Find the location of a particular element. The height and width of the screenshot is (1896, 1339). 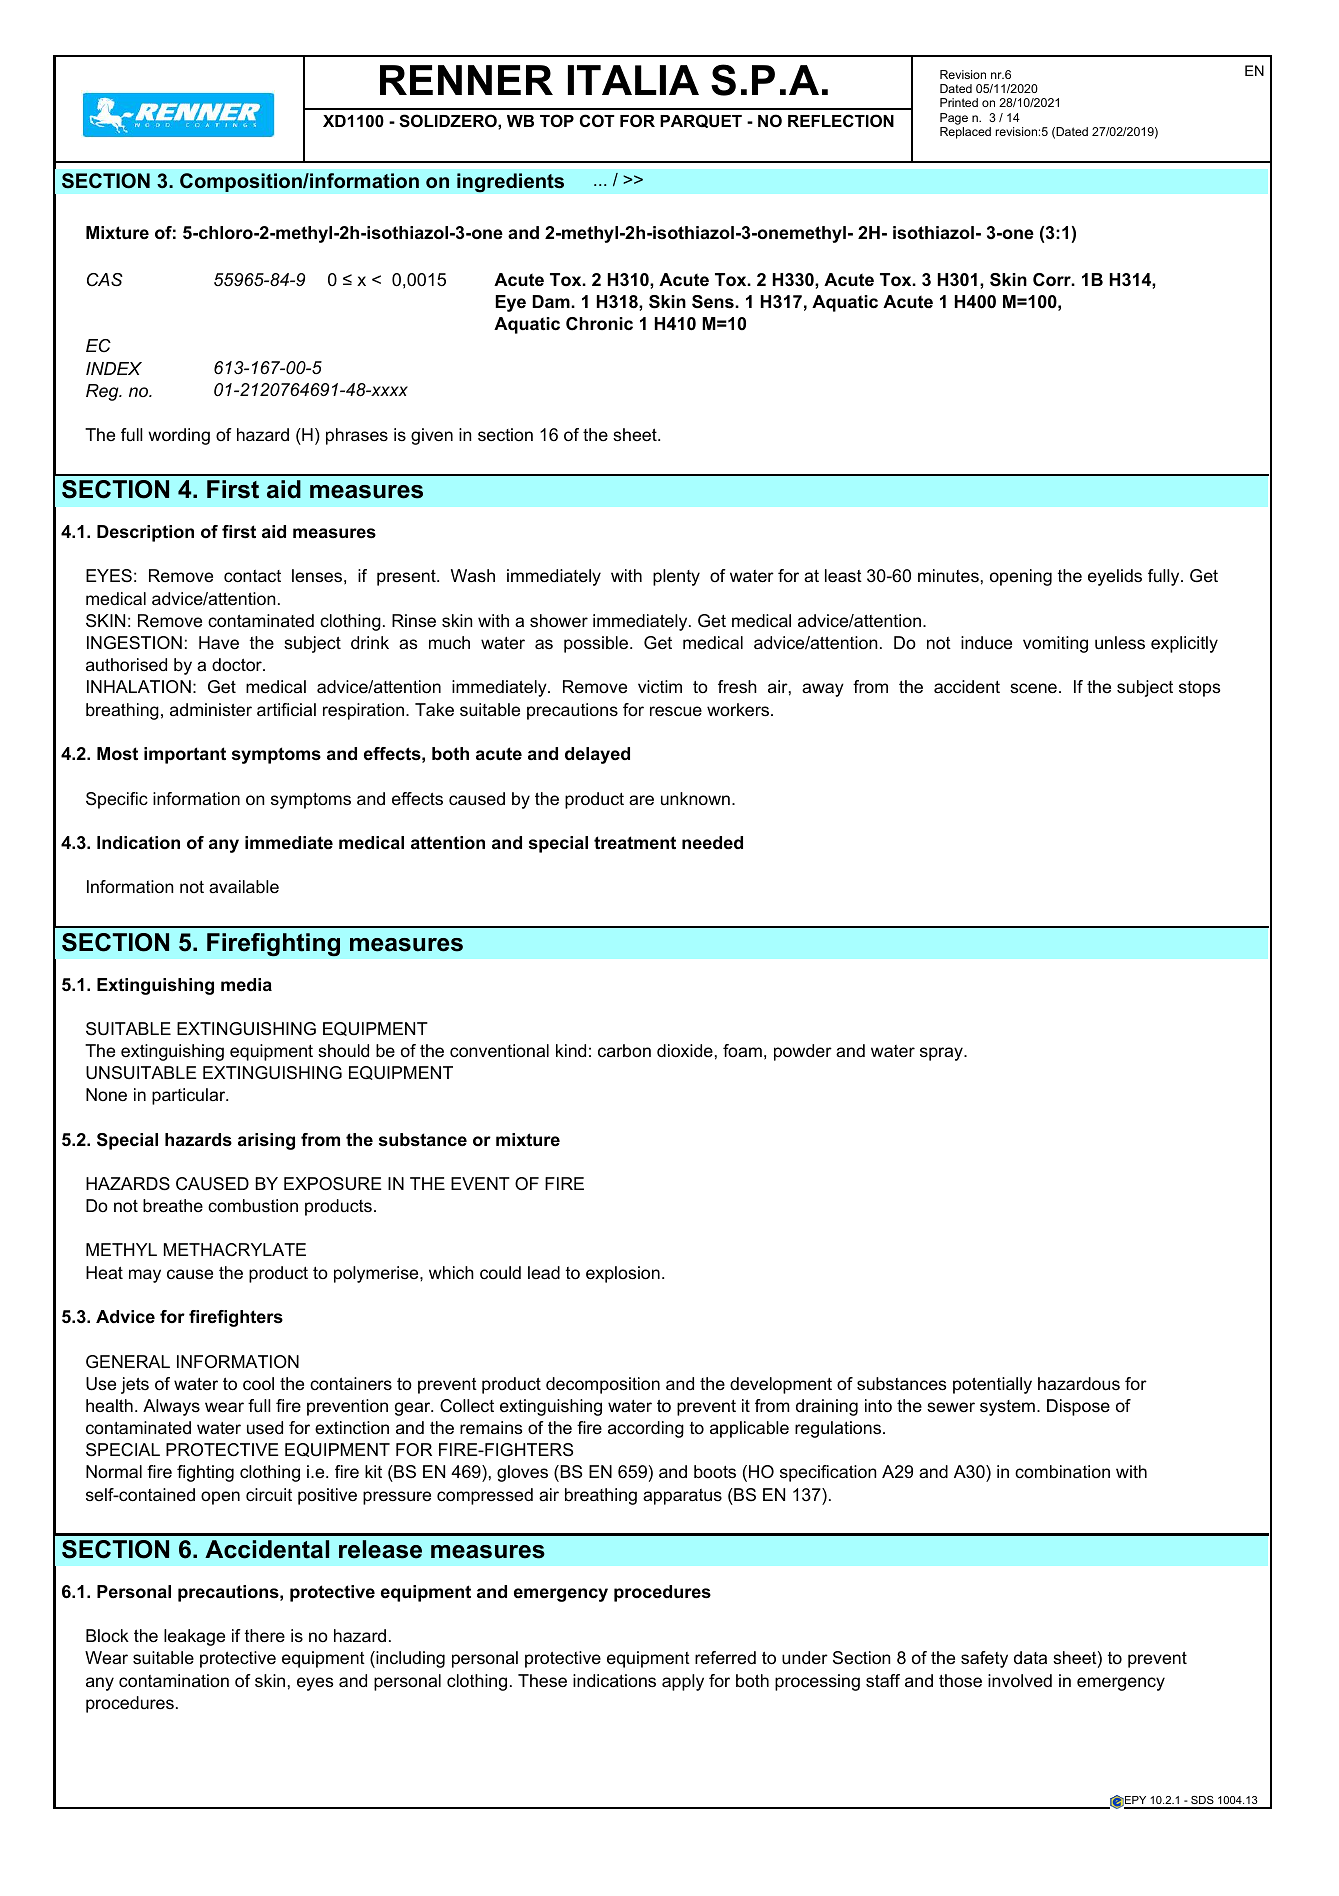

RENNER is located at coordinates (466, 80).
